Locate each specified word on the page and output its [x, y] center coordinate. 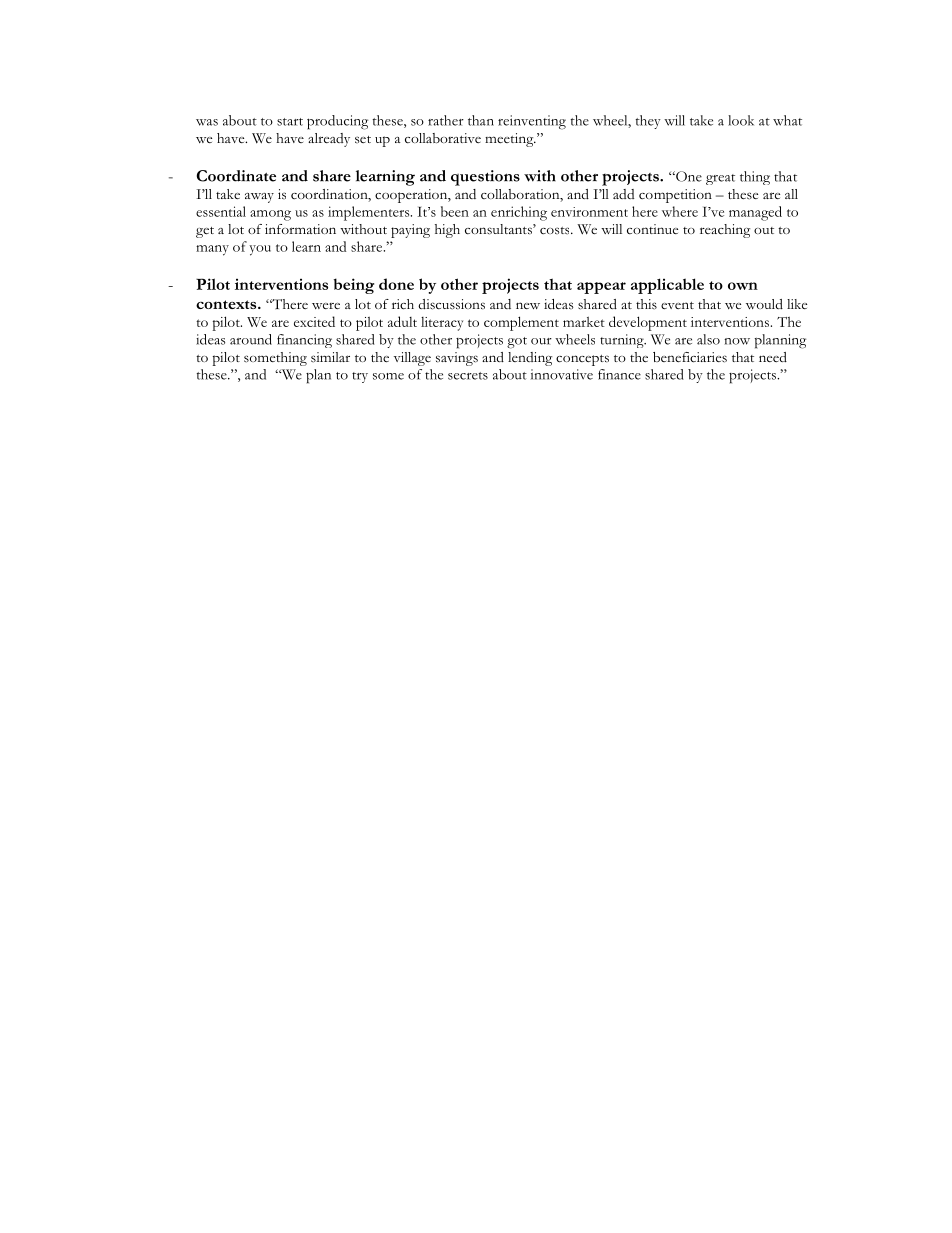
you [260, 250]
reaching [725, 231]
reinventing [532, 122]
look [741, 120]
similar [330, 357]
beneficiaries [690, 357]
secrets [468, 376]
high [447, 231]
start [290, 122]
